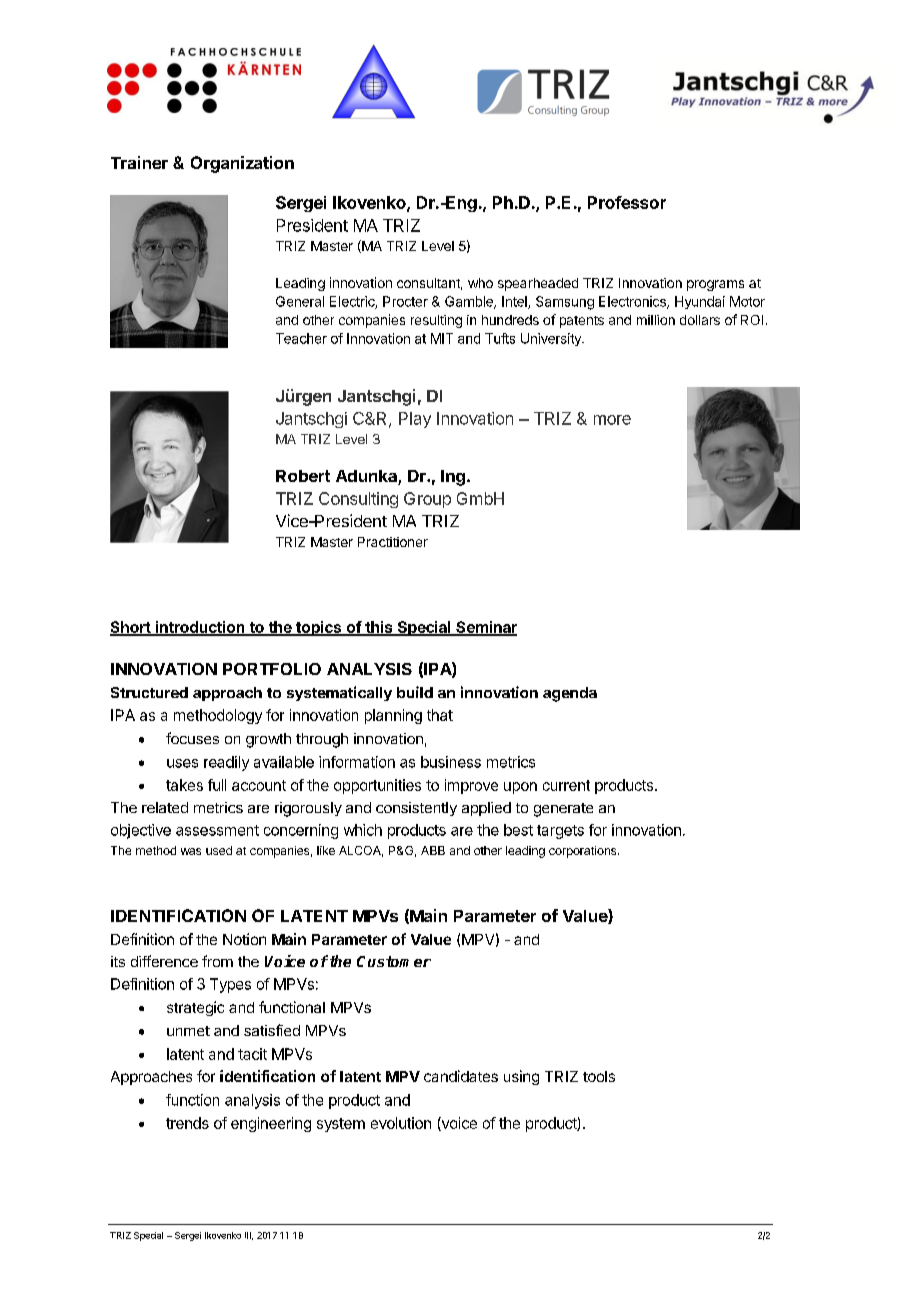 The height and width of the image is (1308, 924). What do you see at coordinates (242, 164) in the image?
I see `Organization` at bounding box center [242, 164].
